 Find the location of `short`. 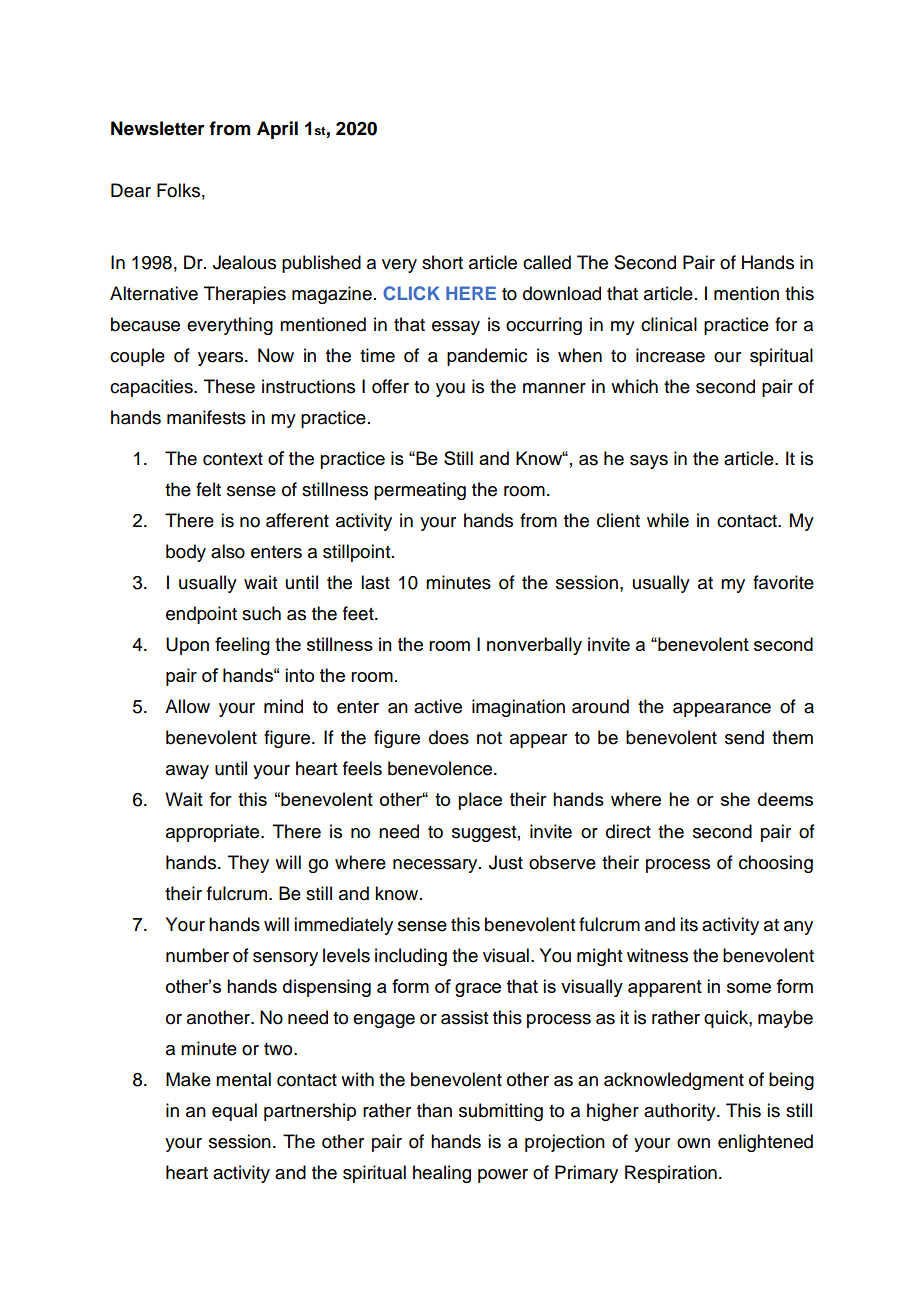

short is located at coordinates (442, 262).
